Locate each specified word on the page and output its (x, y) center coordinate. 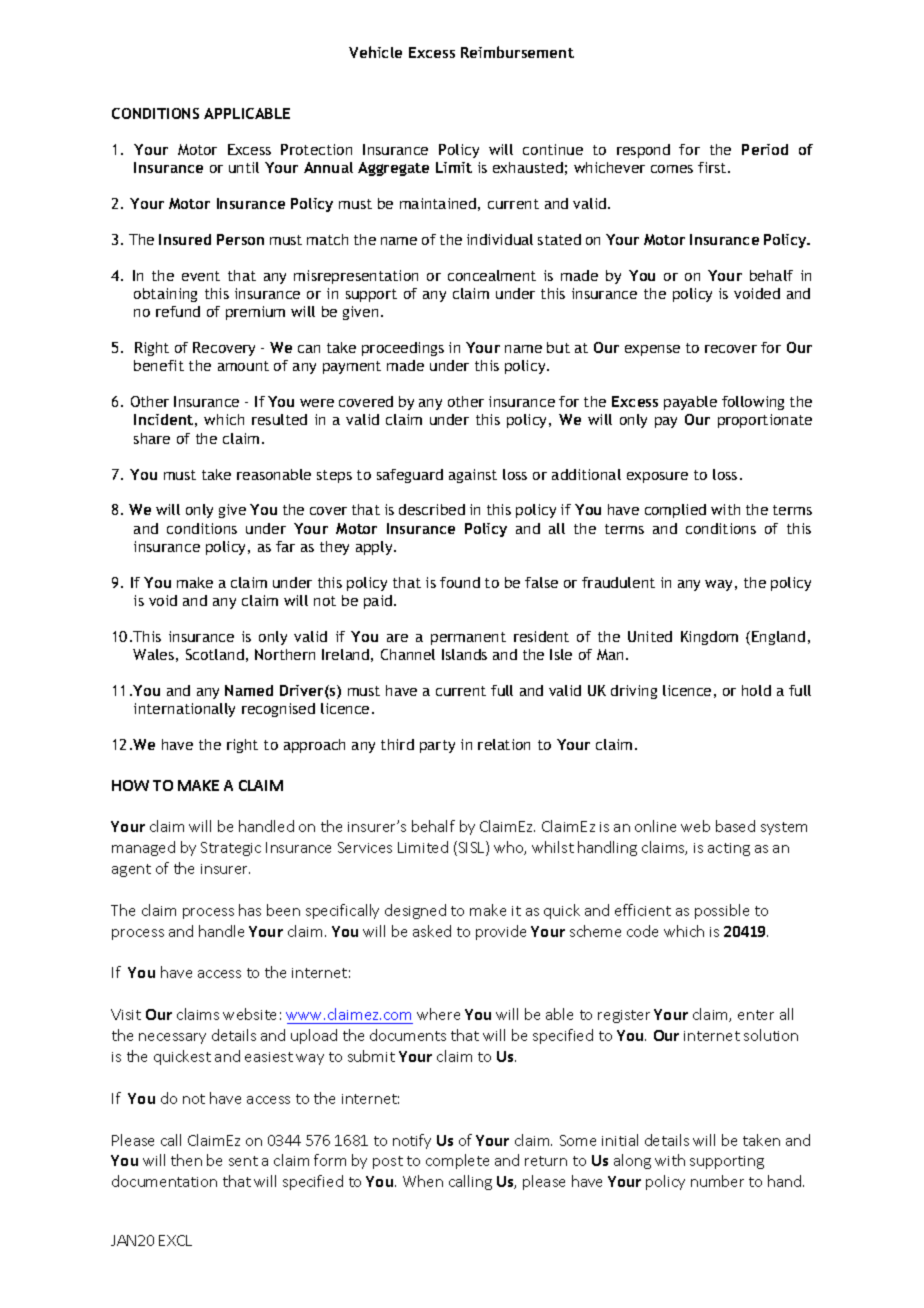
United (650, 636)
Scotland (215, 654)
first (713, 167)
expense (652, 350)
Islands (464, 654)
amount (243, 366)
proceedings (403, 349)
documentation (164, 1181)
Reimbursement (517, 52)
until (244, 167)
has (250, 910)
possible (722, 911)
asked (432, 931)
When (423, 1181)
